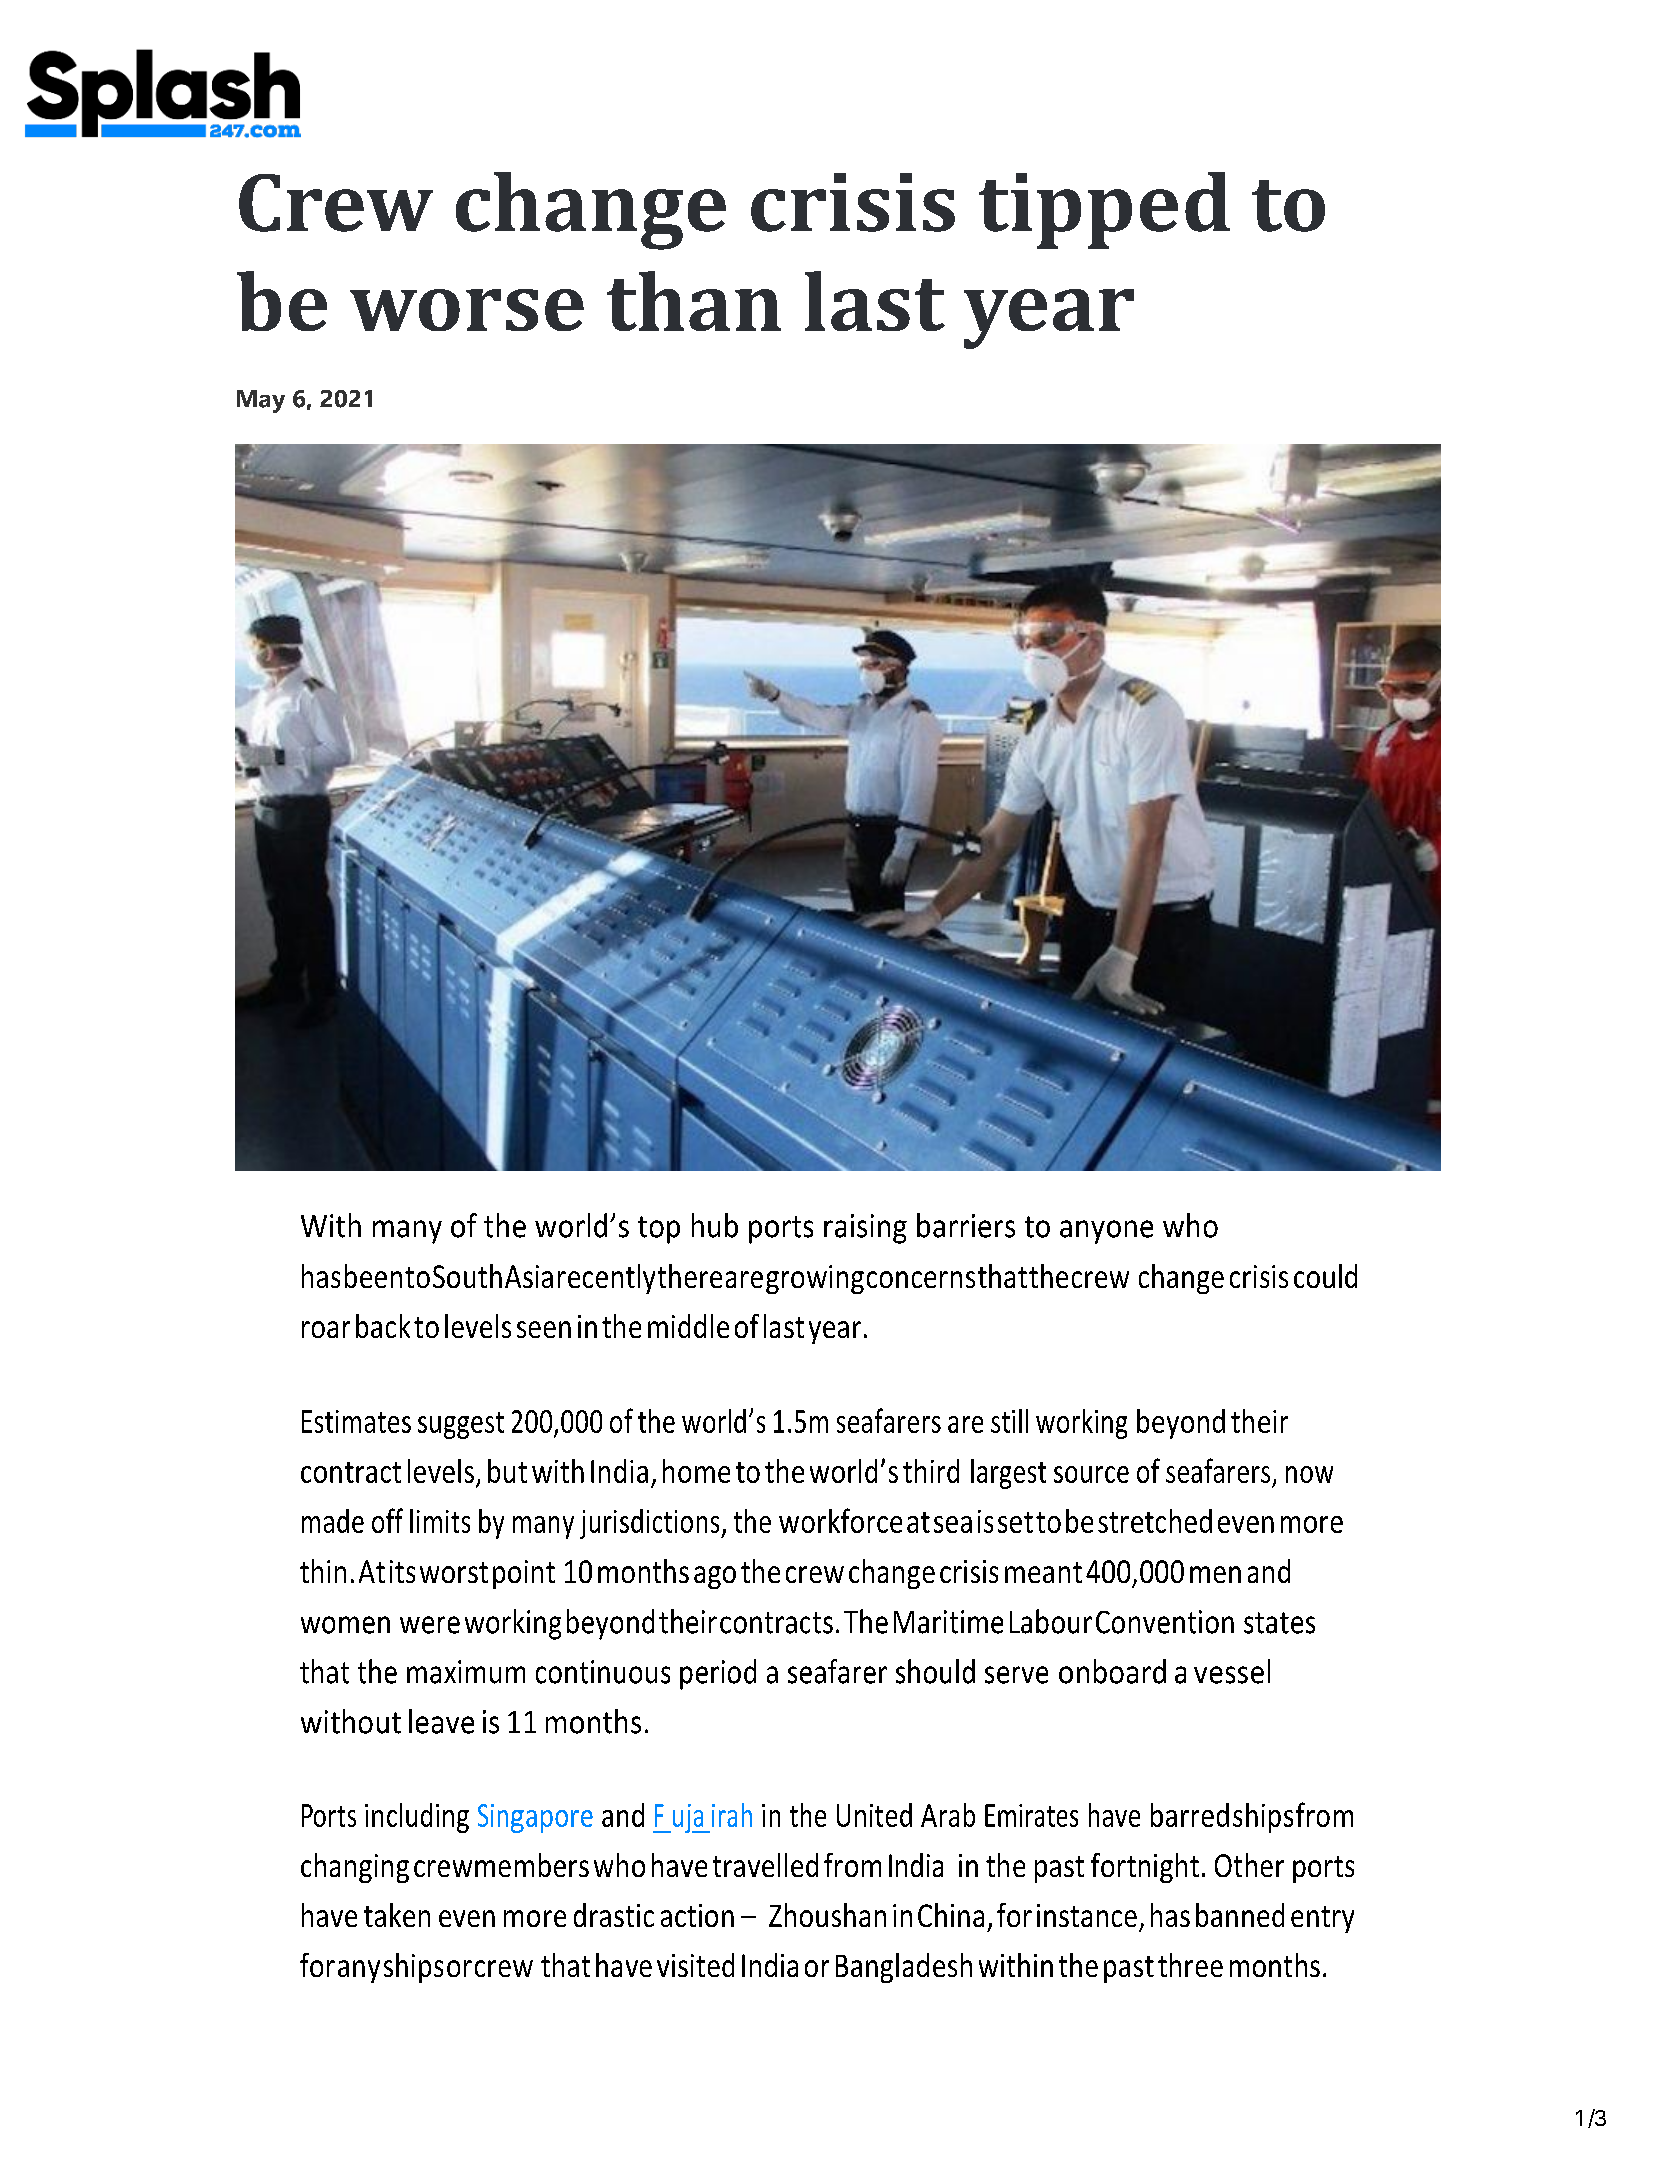 This image has height=2172, width=1678. What do you see at coordinates (1325, 1276) in the image?
I see `could` at bounding box center [1325, 1276].
